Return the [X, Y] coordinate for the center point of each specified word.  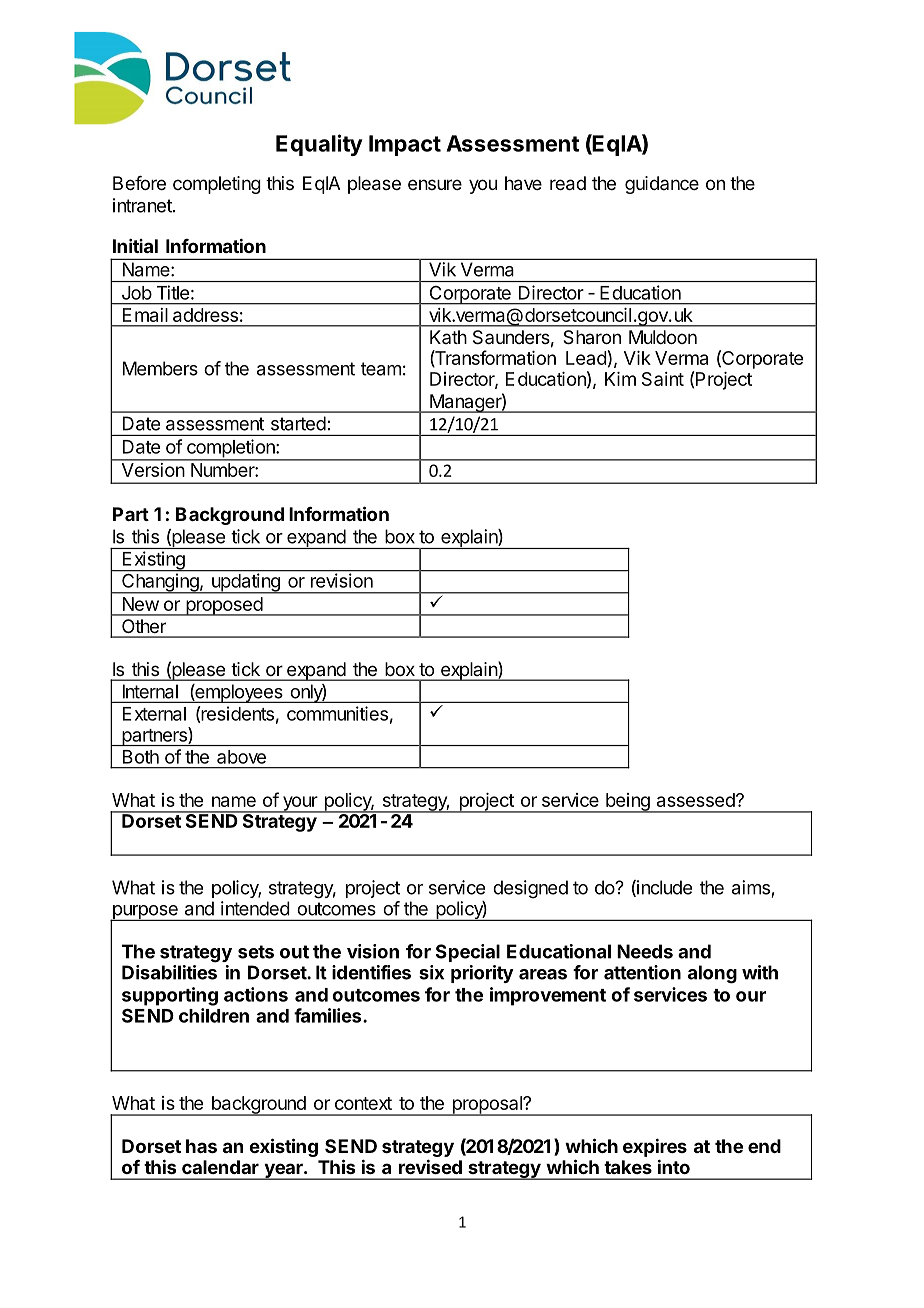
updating [246, 583]
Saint [663, 379]
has [201, 1146]
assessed [696, 800]
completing [217, 185]
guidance [662, 185]
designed [530, 889]
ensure [435, 184]
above [241, 757]
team [381, 369]
